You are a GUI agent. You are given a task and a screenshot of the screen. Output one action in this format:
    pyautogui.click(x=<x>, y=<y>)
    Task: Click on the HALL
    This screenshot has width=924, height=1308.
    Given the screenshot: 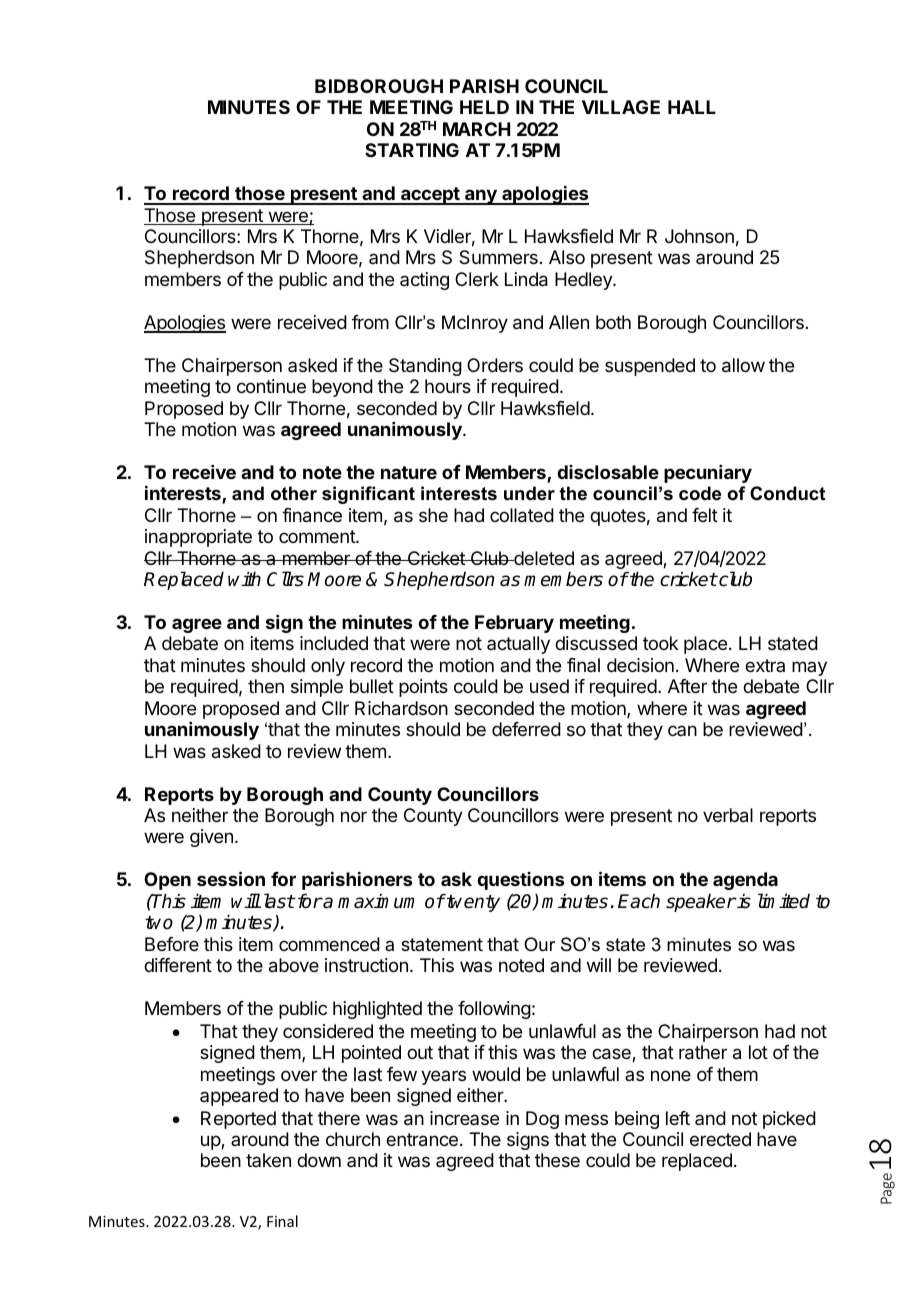 What is the action you would take?
    pyautogui.click(x=692, y=107)
